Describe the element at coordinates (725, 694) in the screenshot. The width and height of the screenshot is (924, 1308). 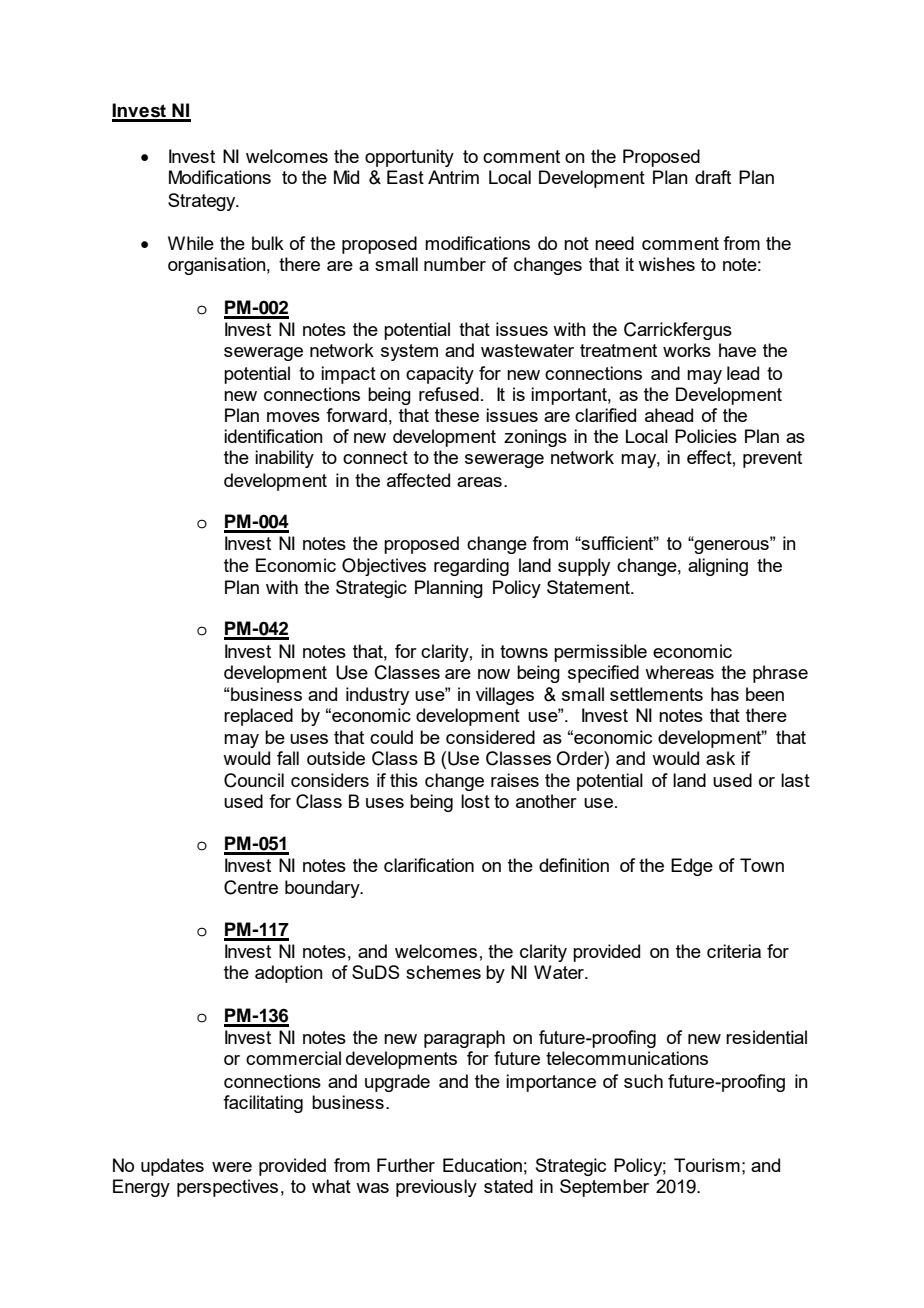
I see `has` at that location.
